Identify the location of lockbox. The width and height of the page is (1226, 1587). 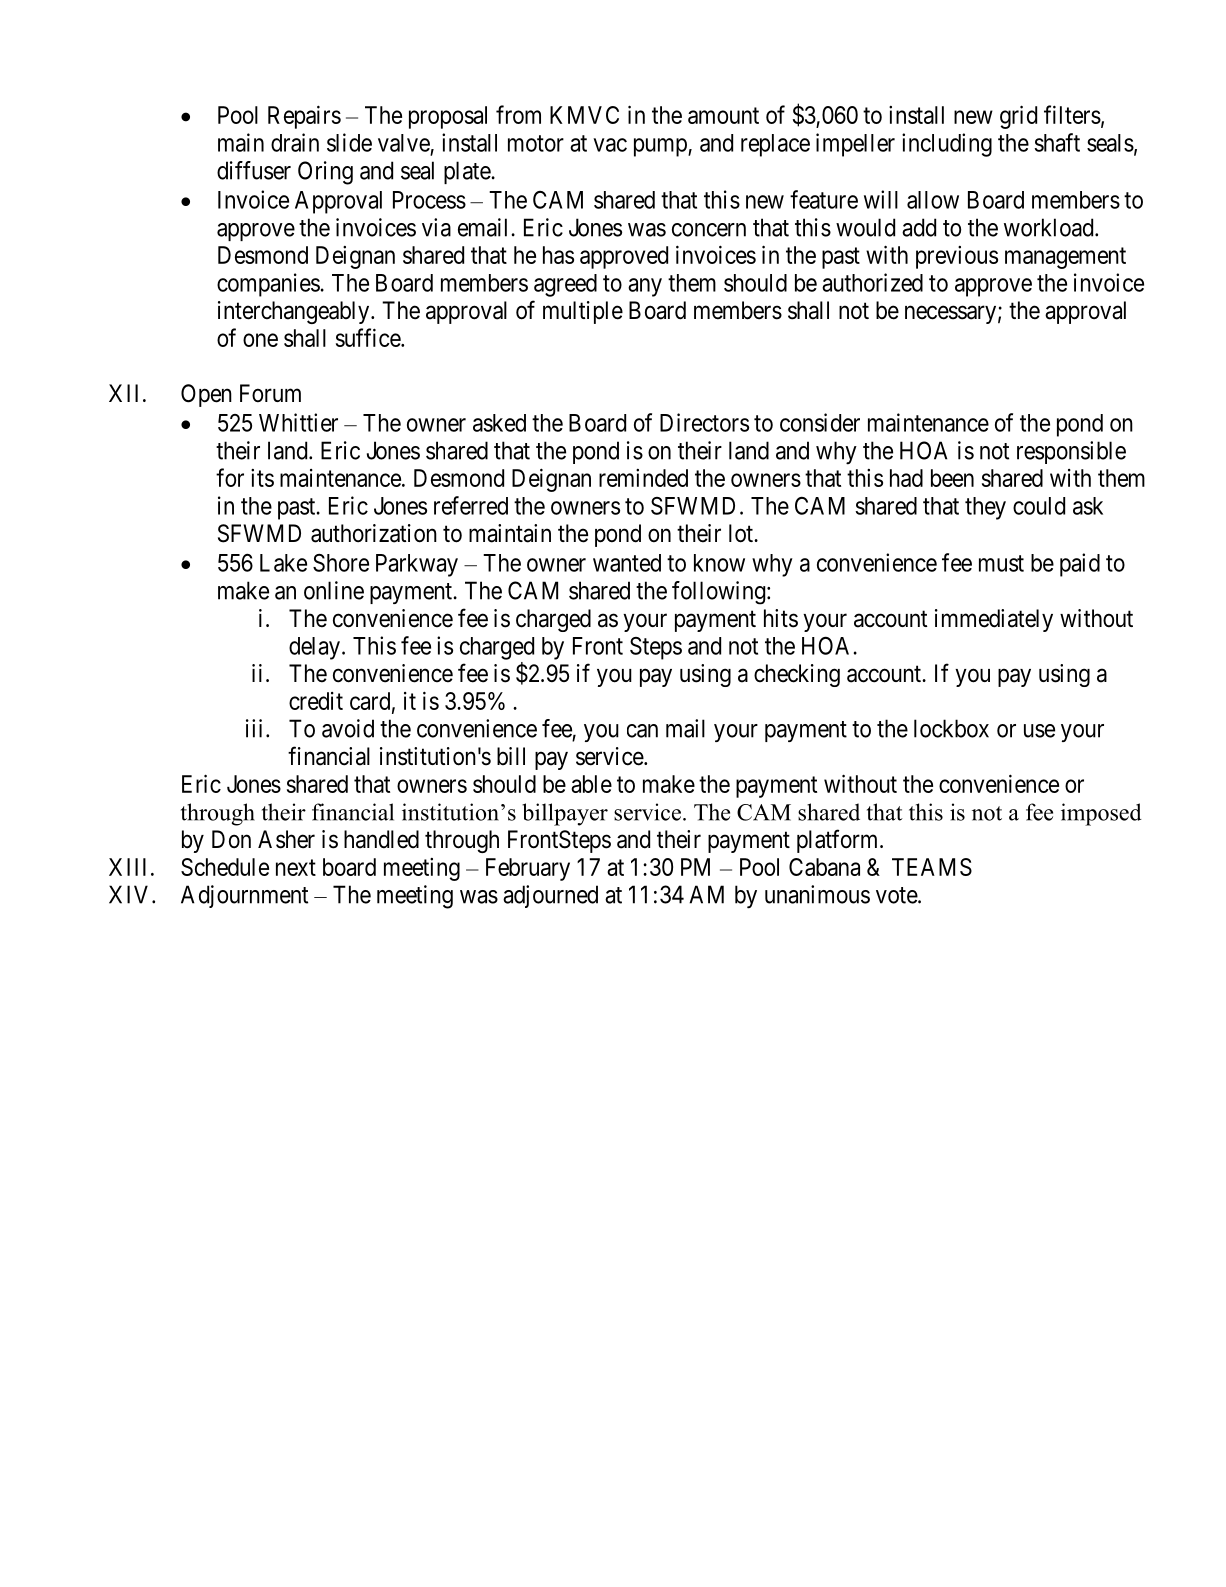
(951, 728).
